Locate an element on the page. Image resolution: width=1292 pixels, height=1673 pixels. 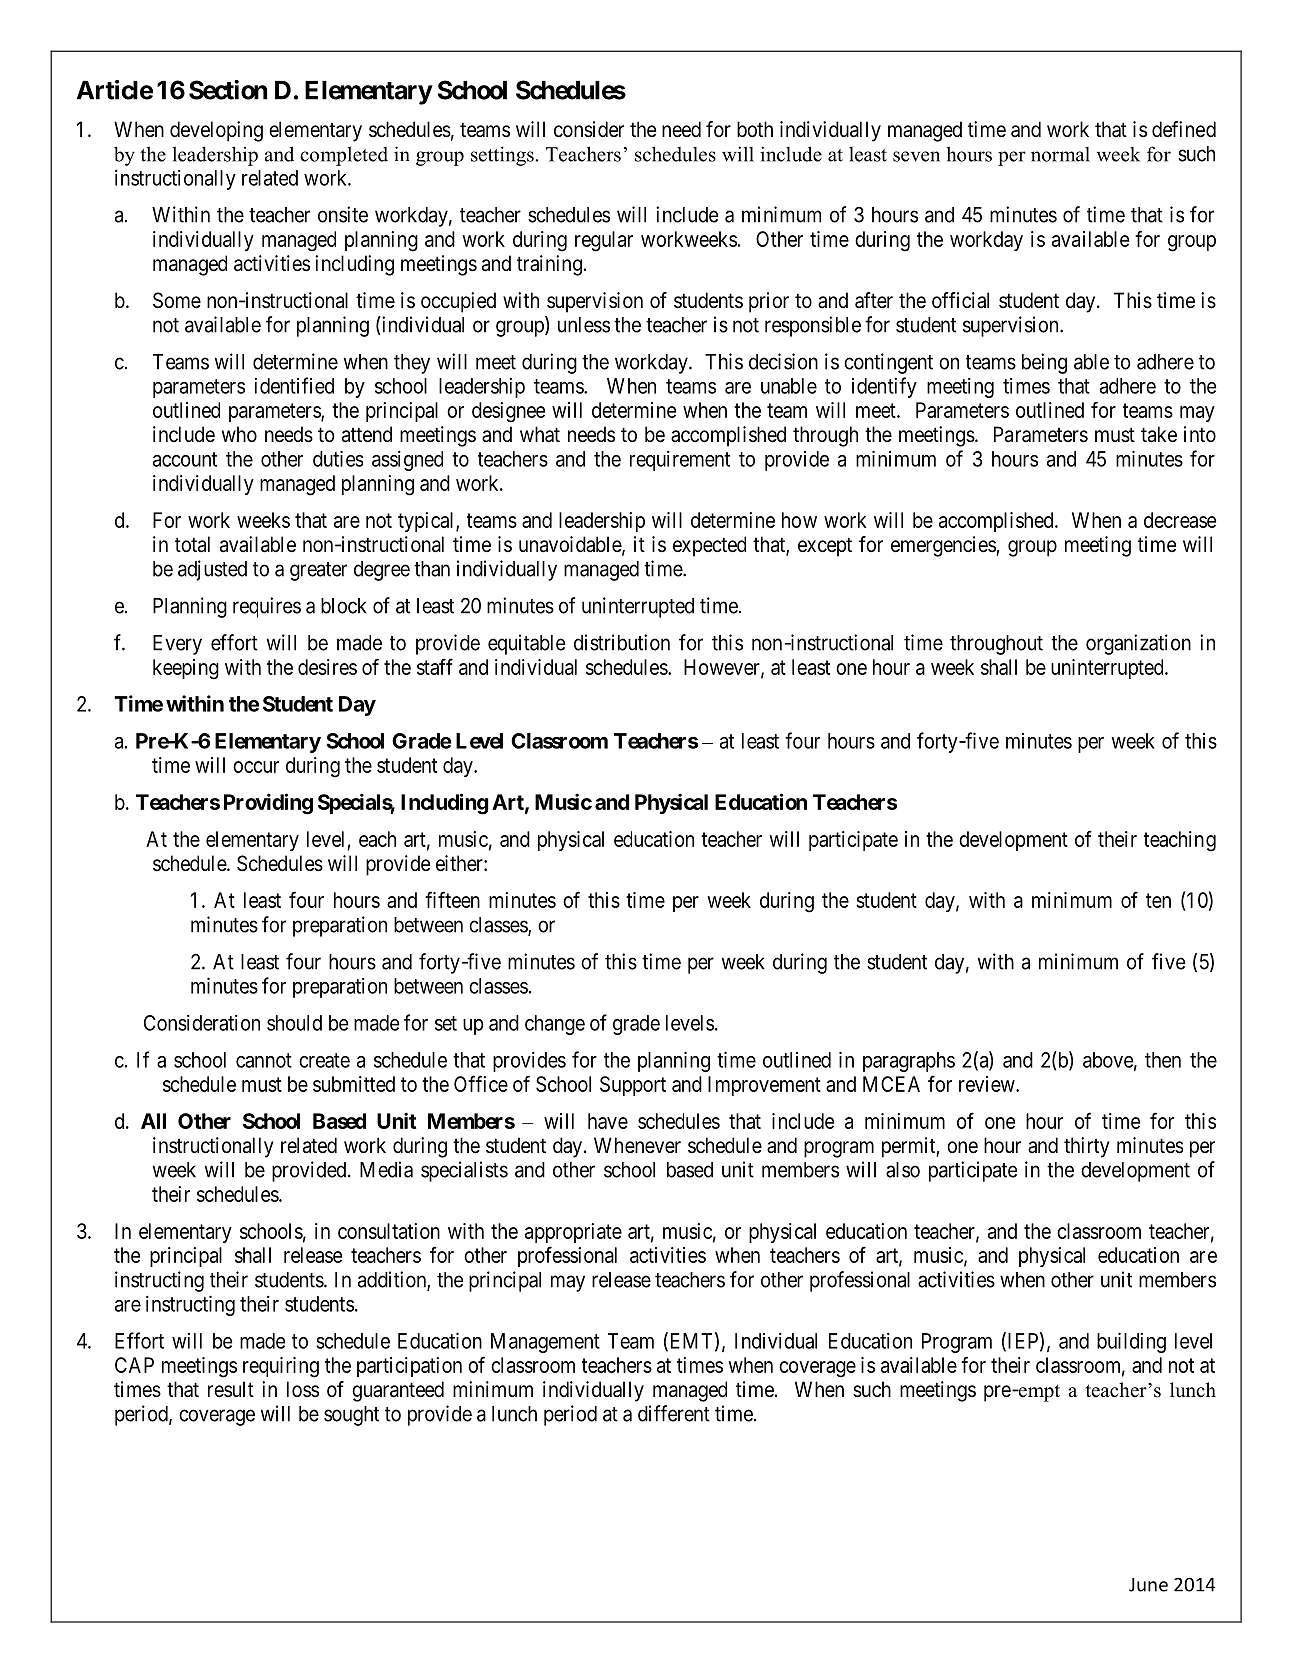
both is located at coordinates (755, 129).
